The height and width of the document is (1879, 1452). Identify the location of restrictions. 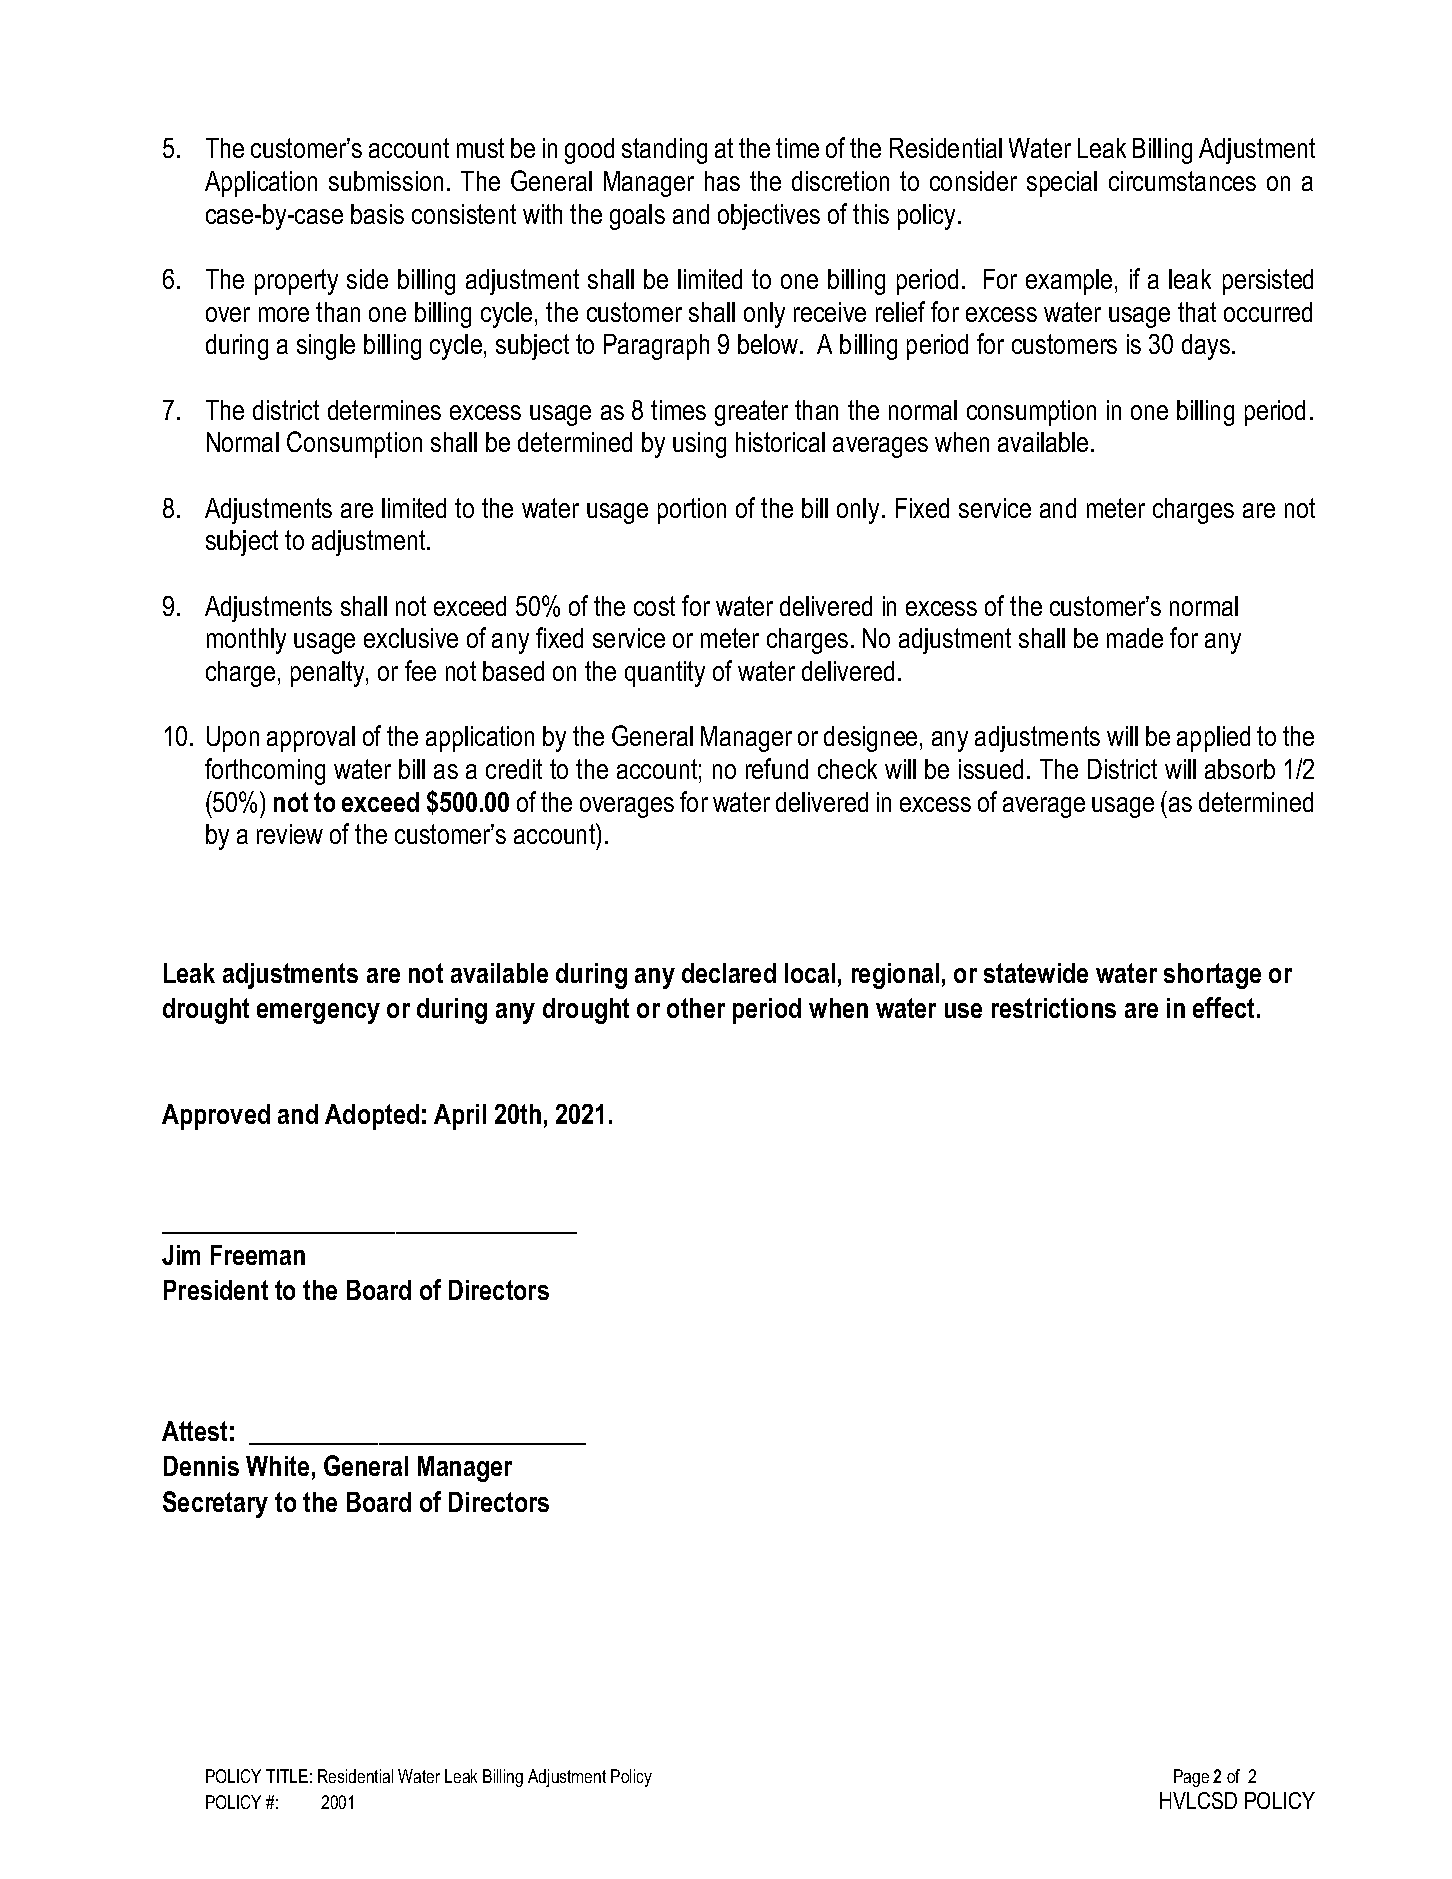
(1054, 1008).
